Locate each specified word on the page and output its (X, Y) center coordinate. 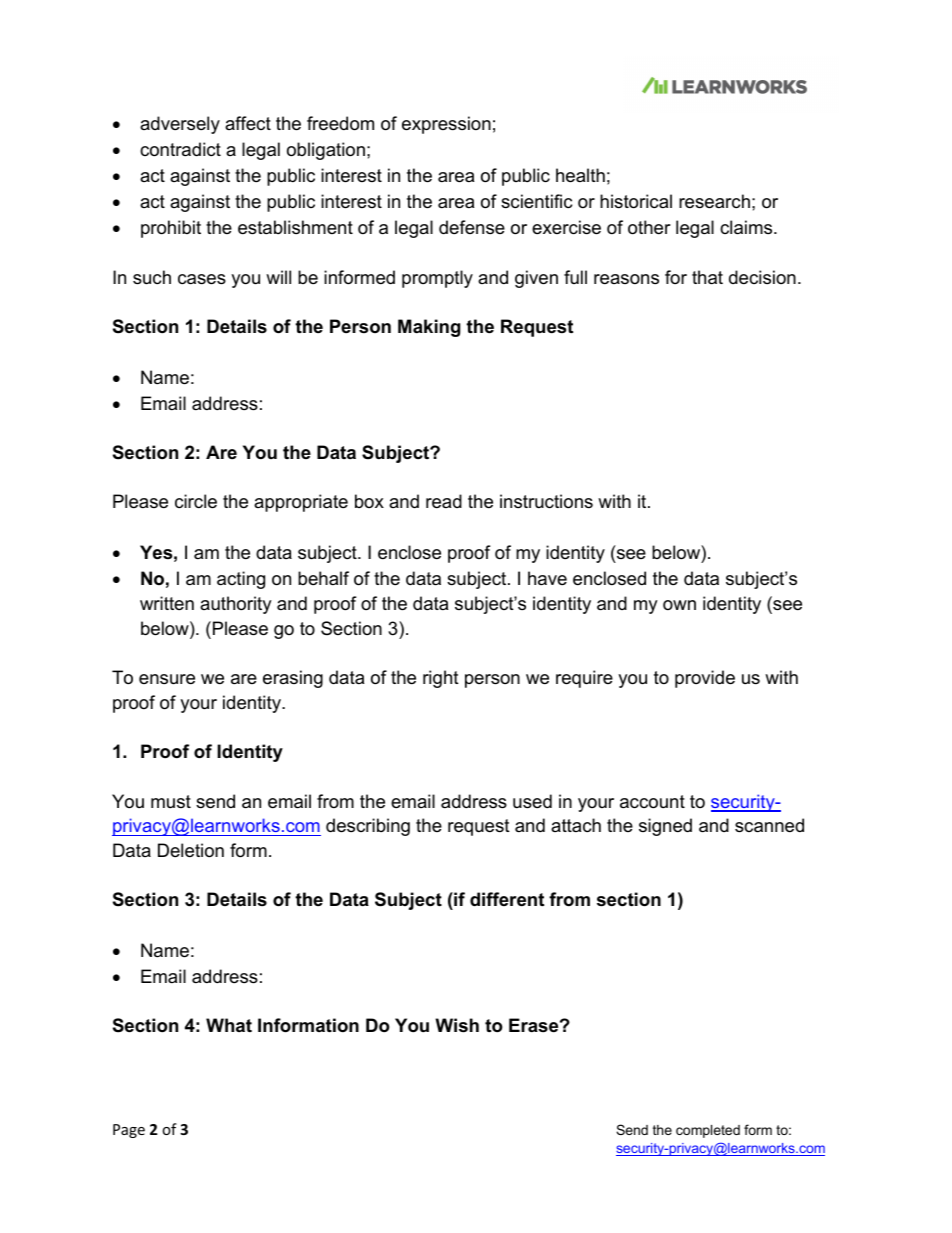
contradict (180, 149)
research (714, 201)
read (444, 501)
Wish (457, 1025)
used (532, 801)
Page (129, 1131)
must (171, 801)
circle (196, 501)
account (652, 802)
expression (446, 125)
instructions (546, 501)
